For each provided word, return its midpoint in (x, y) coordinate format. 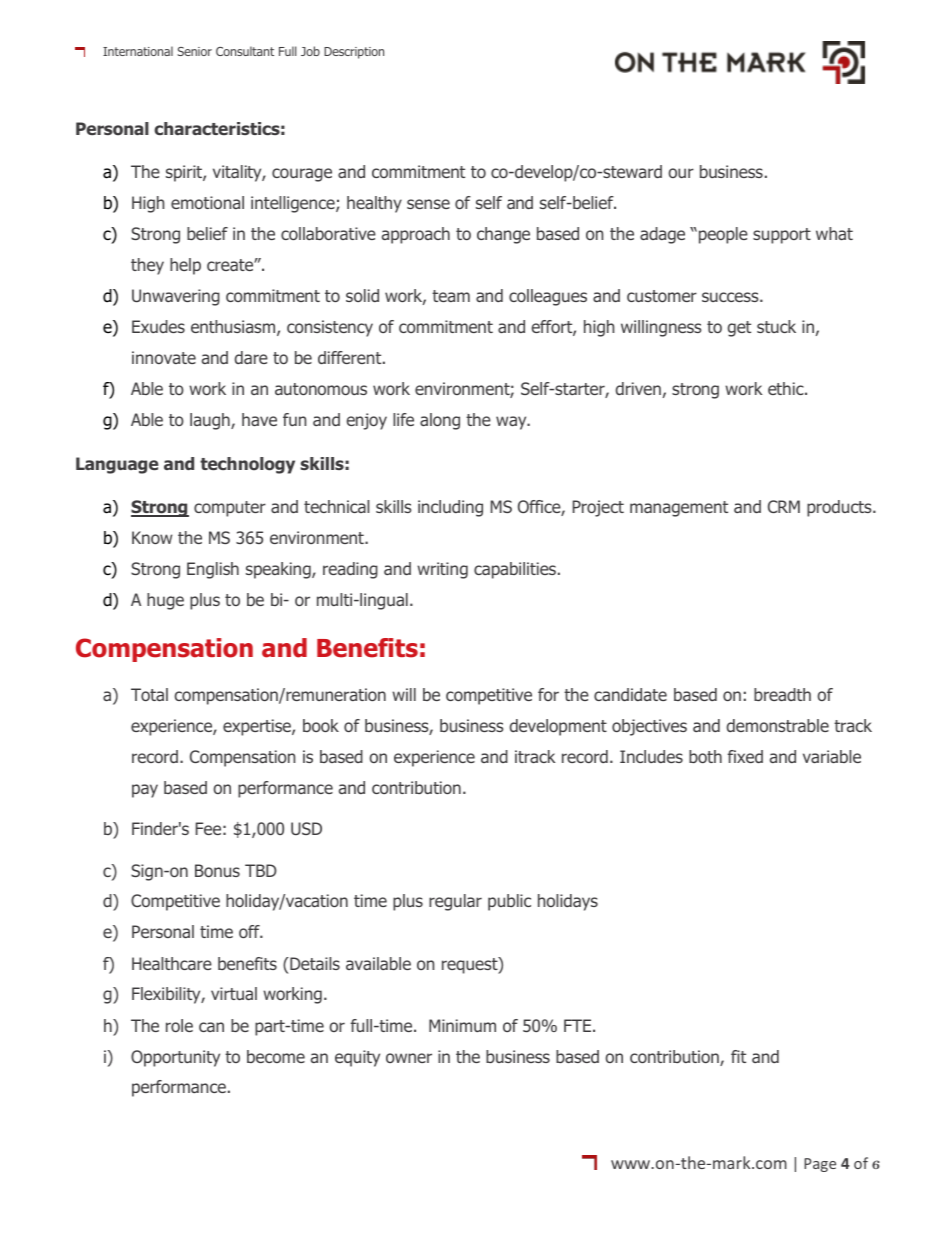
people (723, 235)
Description (354, 53)
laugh (211, 421)
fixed (745, 756)
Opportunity (175, 1058)
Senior (194, 51)
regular (455, 902)
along (440, 421)
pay (145, 791)
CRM (784, 506)
